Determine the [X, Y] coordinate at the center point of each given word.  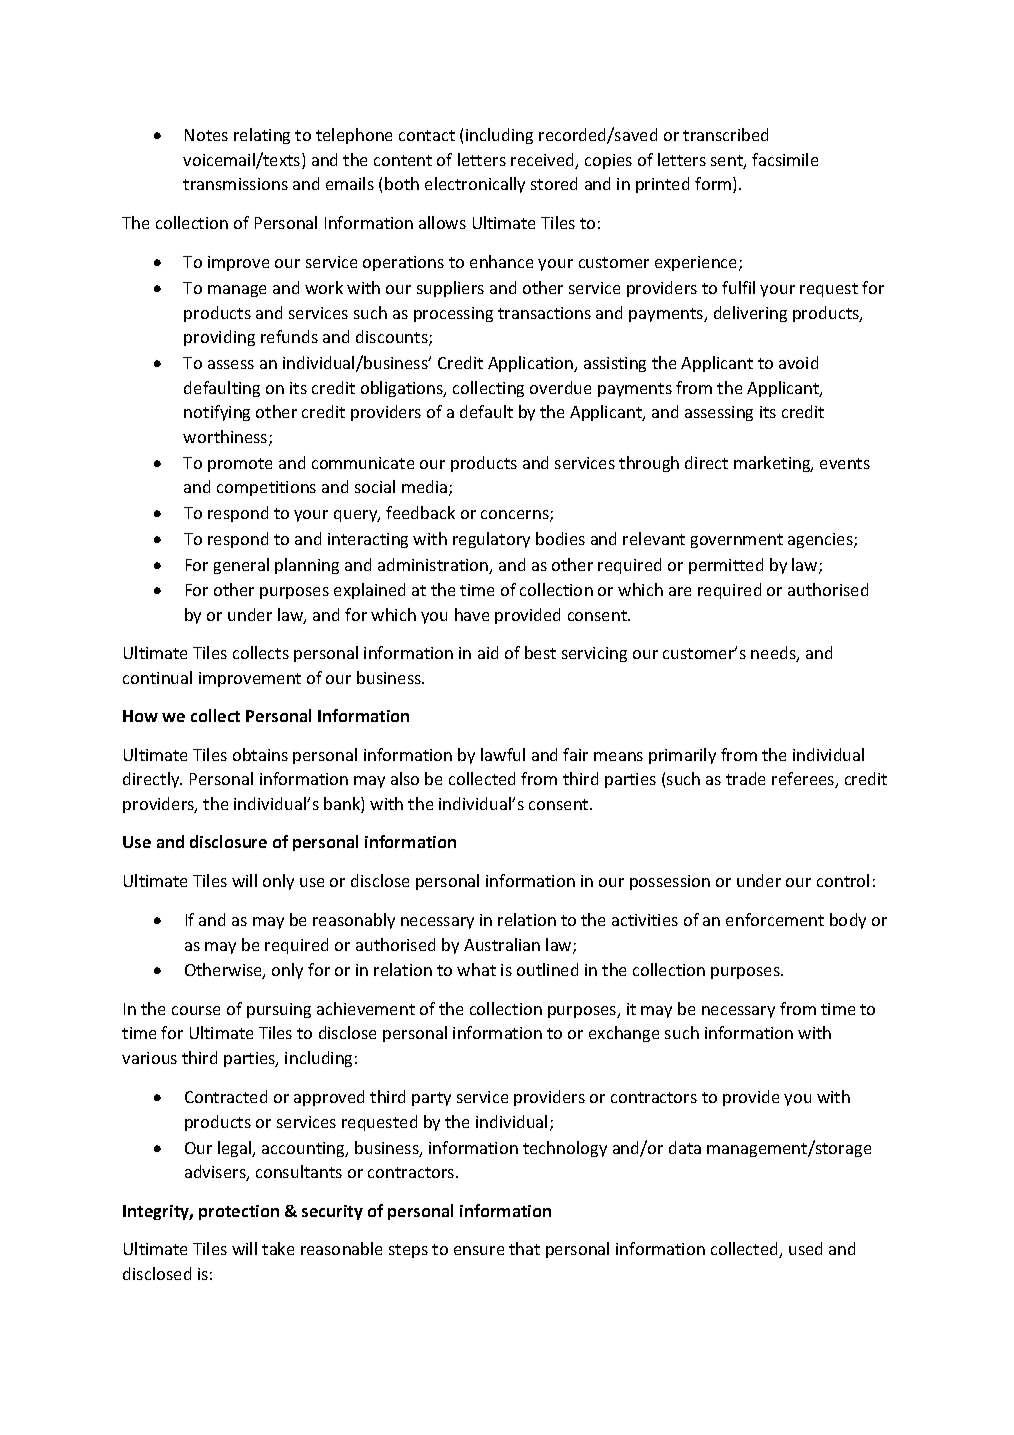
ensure [479, 1250]
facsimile [785, 159]
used [805, 1248]
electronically [475, 185]
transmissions [235, 184]
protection [239, 1212]
